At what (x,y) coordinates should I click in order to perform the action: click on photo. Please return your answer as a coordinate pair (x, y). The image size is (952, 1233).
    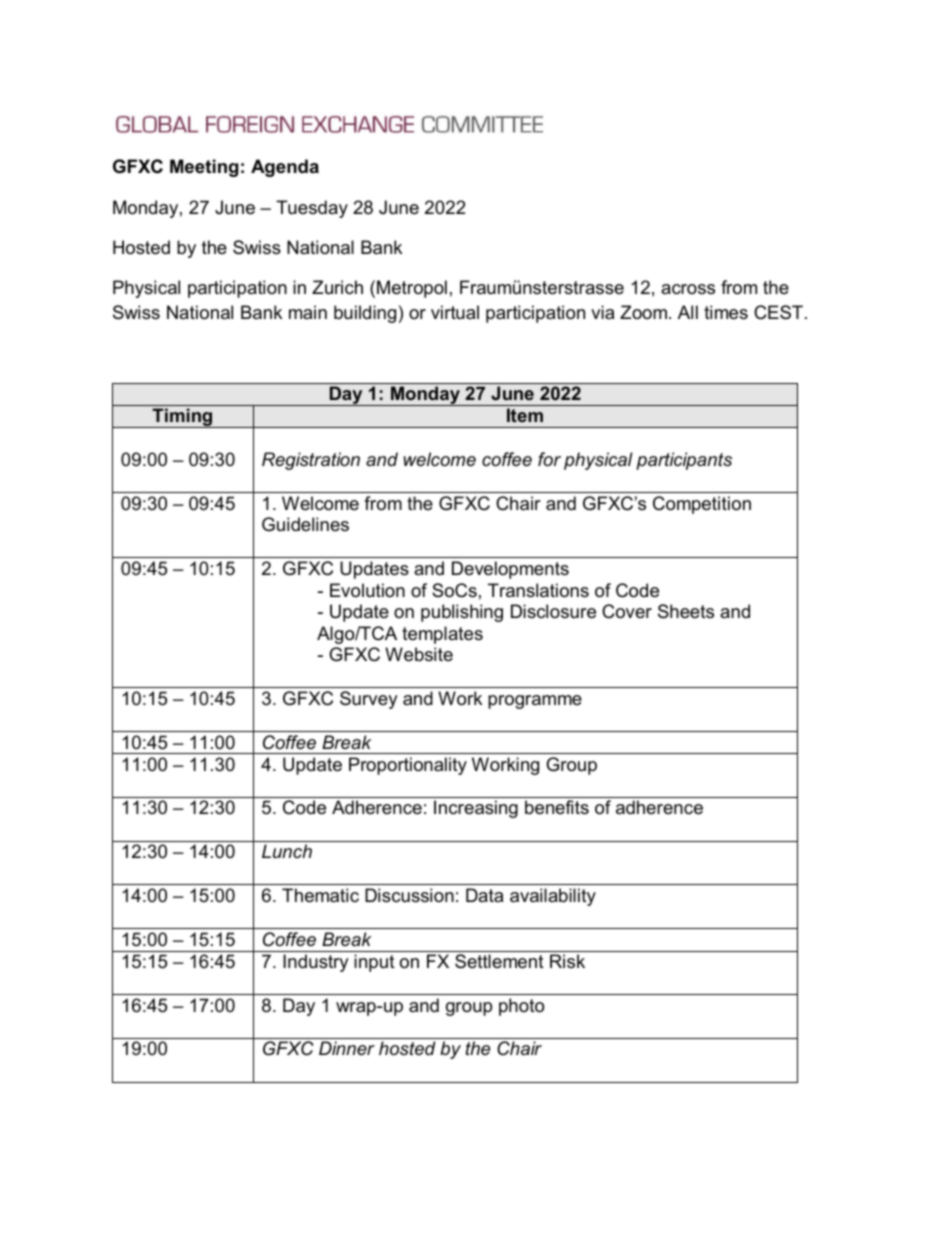
    Looking at the image, I should click on (521, 1007).
